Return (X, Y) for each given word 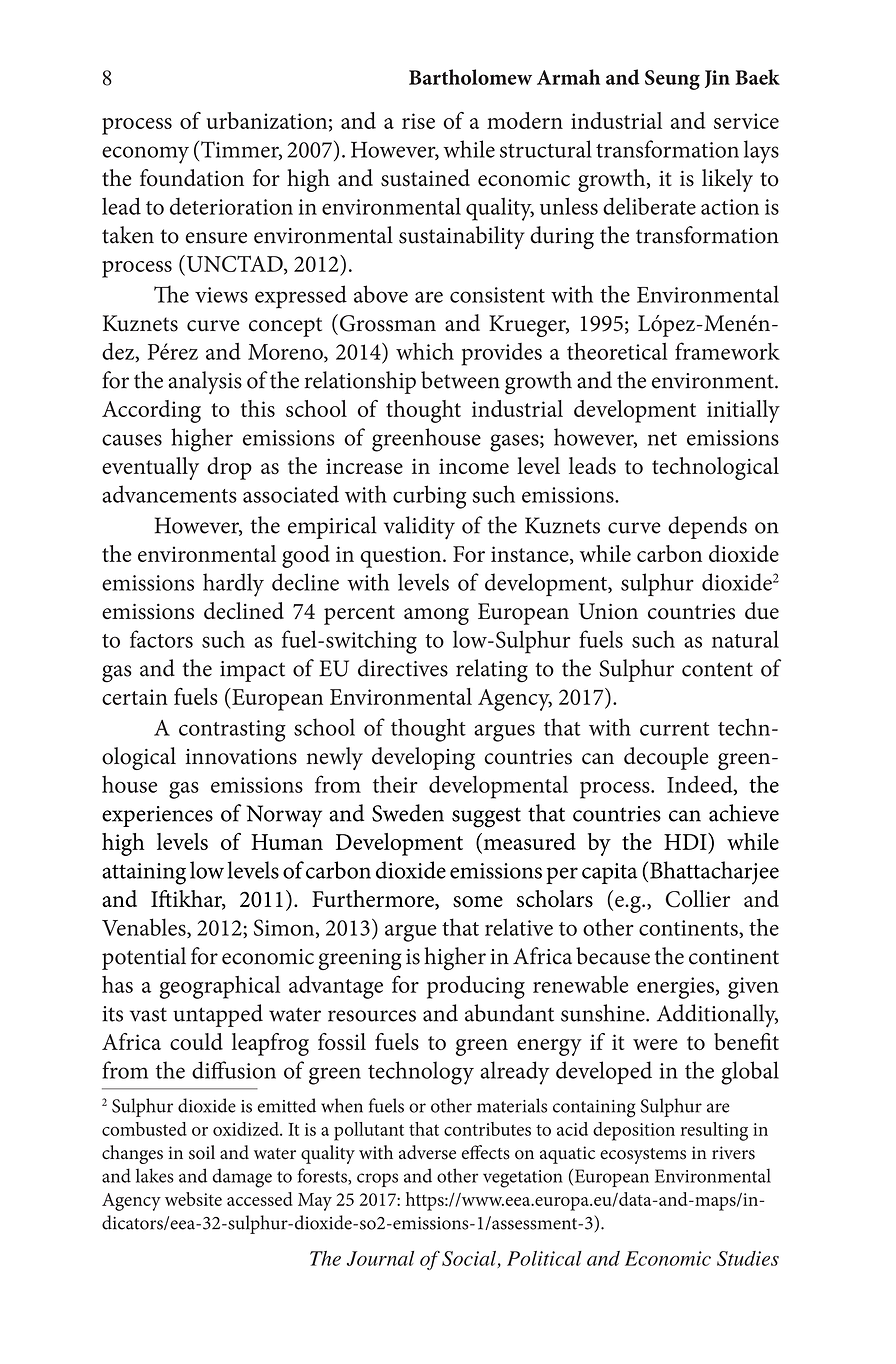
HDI (686, 841)
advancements (169, 494)
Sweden (408, 813)
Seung (672, 80)
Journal (380, 1258)
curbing (429, 497)
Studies (748, 1258)
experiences (157, 816)
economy (145, 155)
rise (418, 121)
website (193, 1199)
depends (707, 527)
